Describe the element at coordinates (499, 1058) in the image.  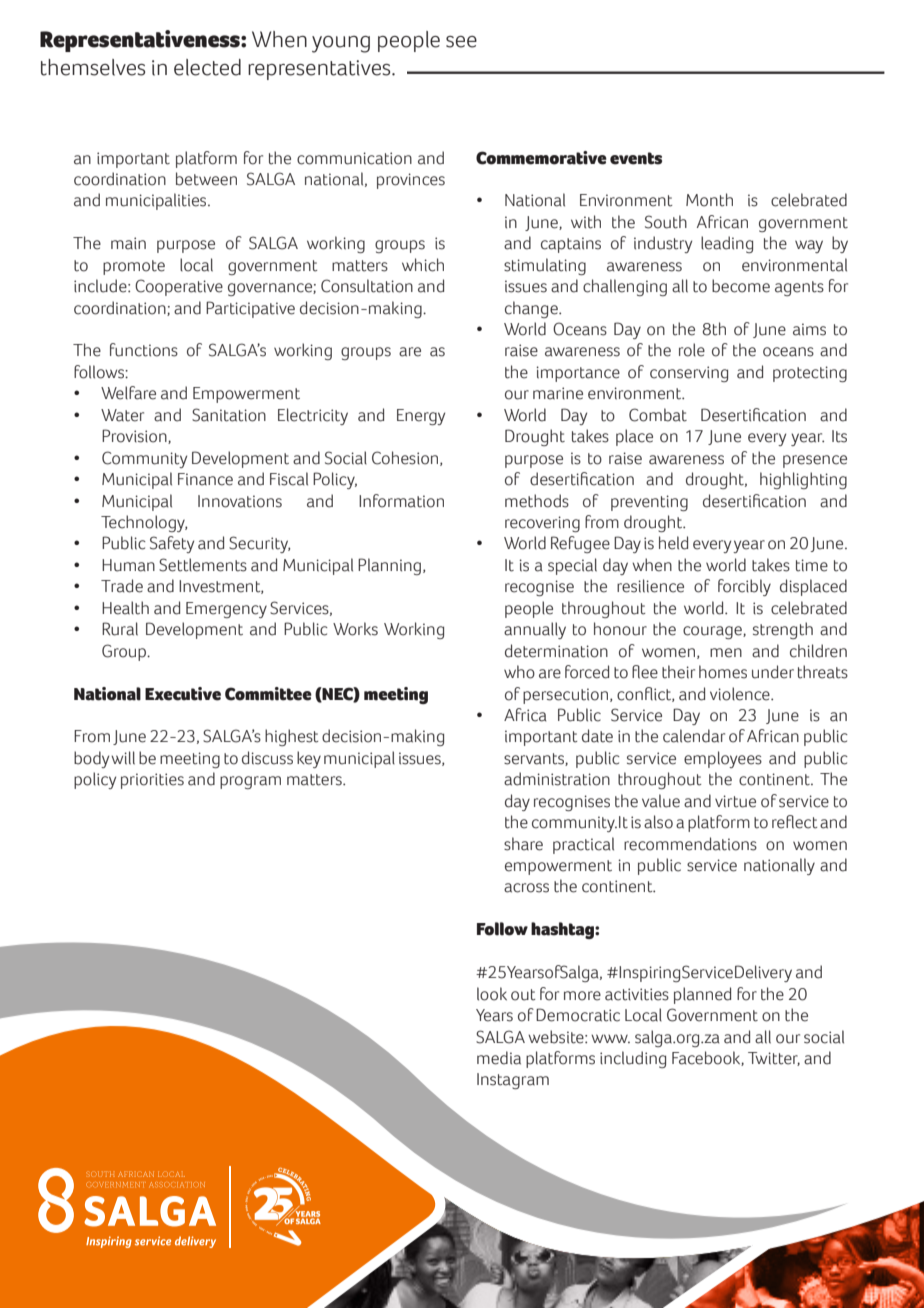
I see `media` at that location.
